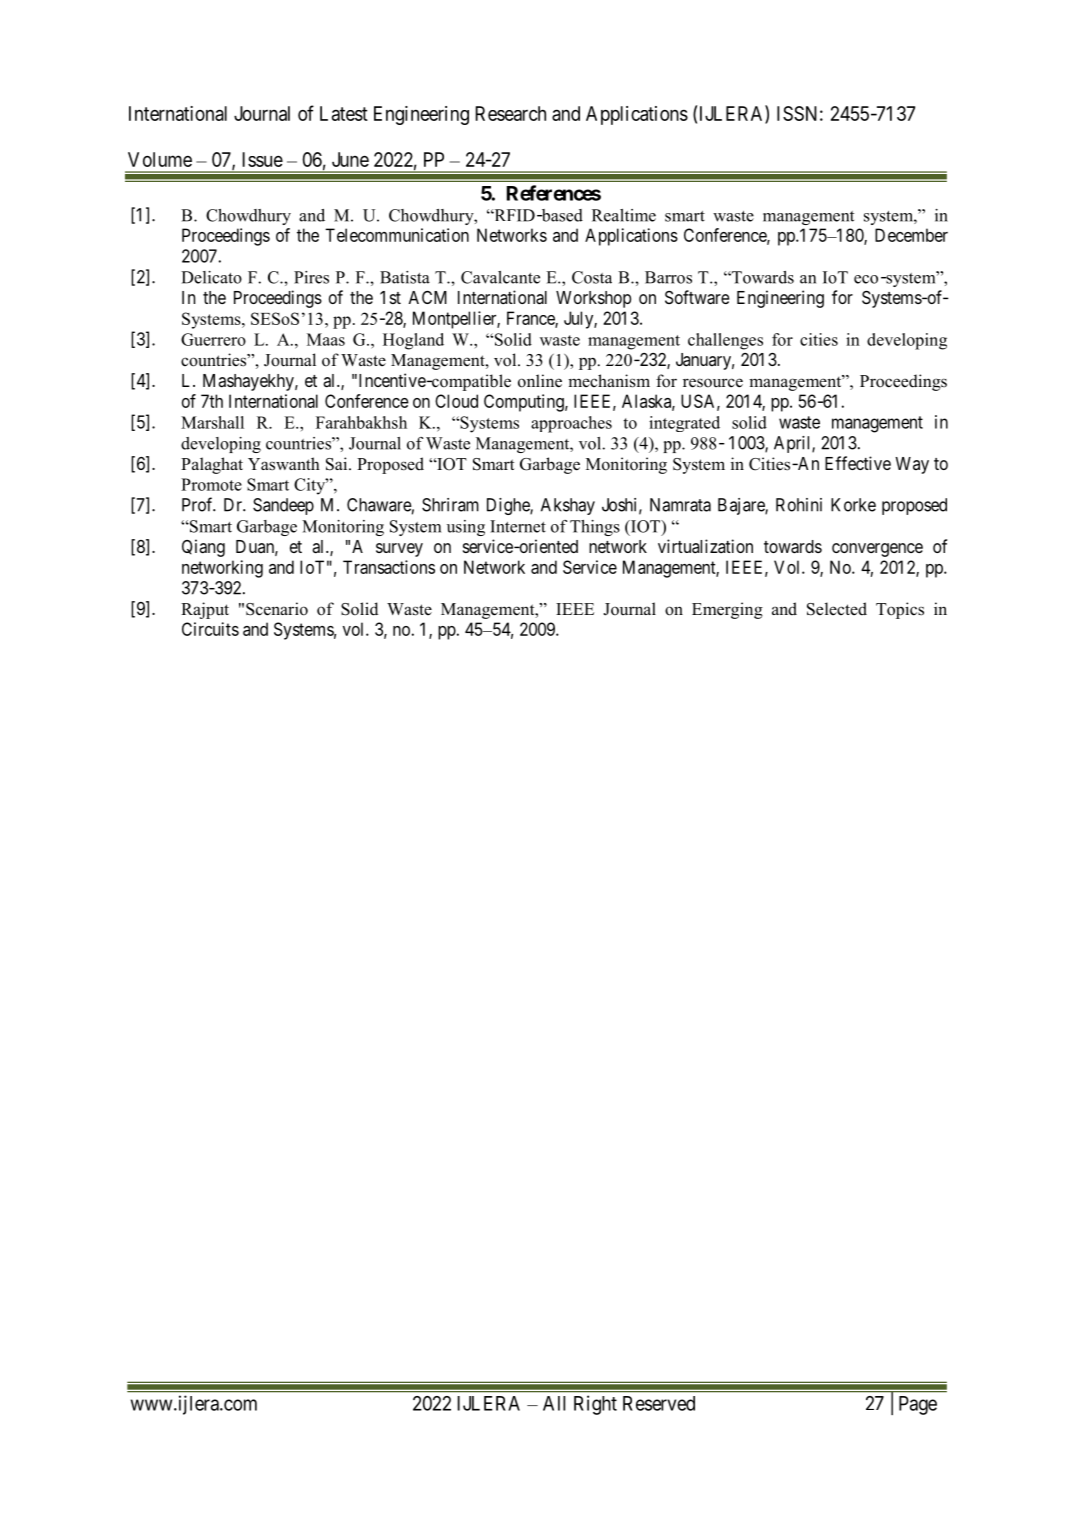  What do you see at coordinates (595, 1405) in the image?
I see `Right` at bounding box center [595, 1405].
